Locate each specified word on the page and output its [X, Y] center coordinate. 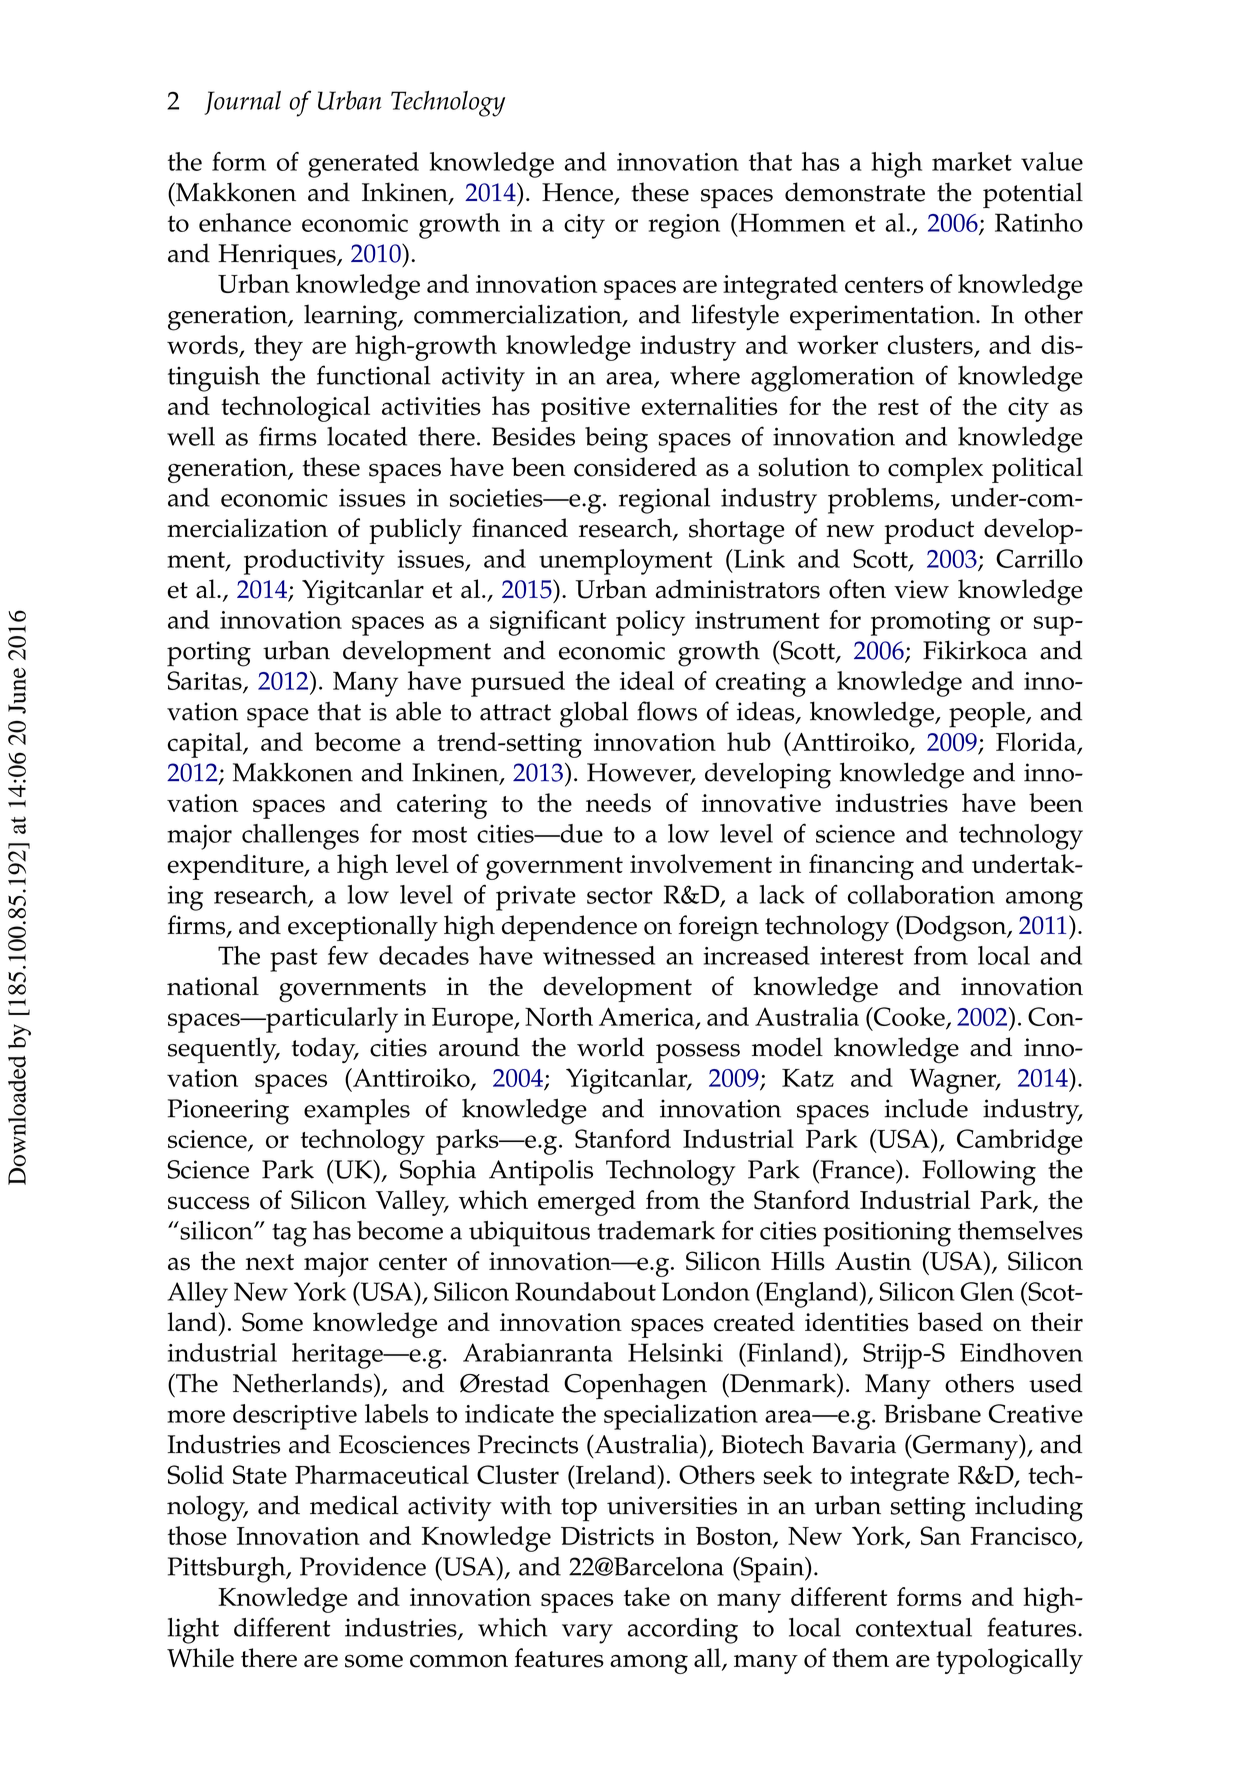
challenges [300, 837]
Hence [578, 193]
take [647, 1596]
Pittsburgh [228, 1570]
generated [363, 165]
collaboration [921, 894]
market [972, 161]
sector [620, 895]
